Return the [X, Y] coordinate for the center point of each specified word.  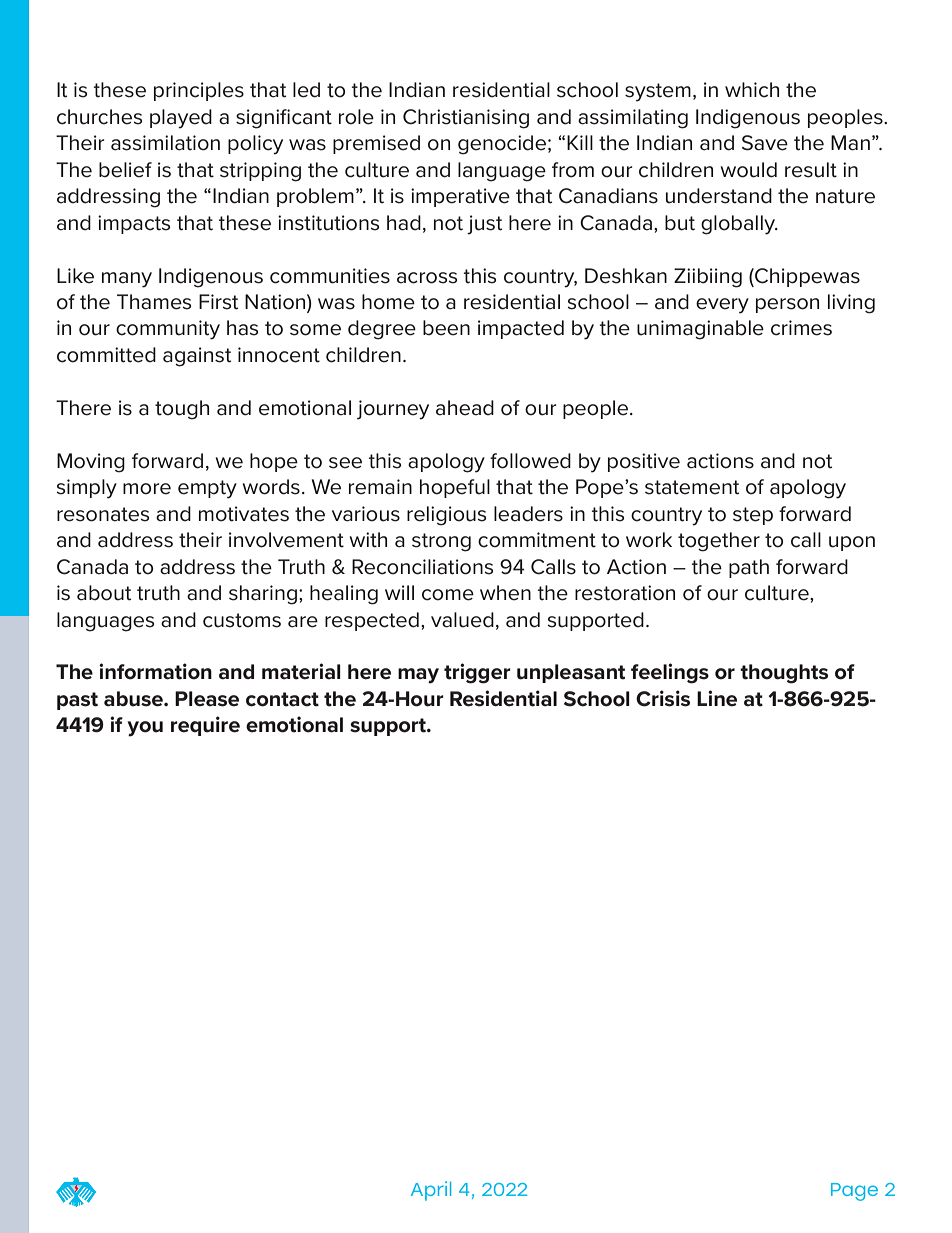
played [181, 119]
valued [462, 620]
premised [376, 144]
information [155, 671]
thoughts [784, 674]
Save [765, 143]
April [431, 1191]
